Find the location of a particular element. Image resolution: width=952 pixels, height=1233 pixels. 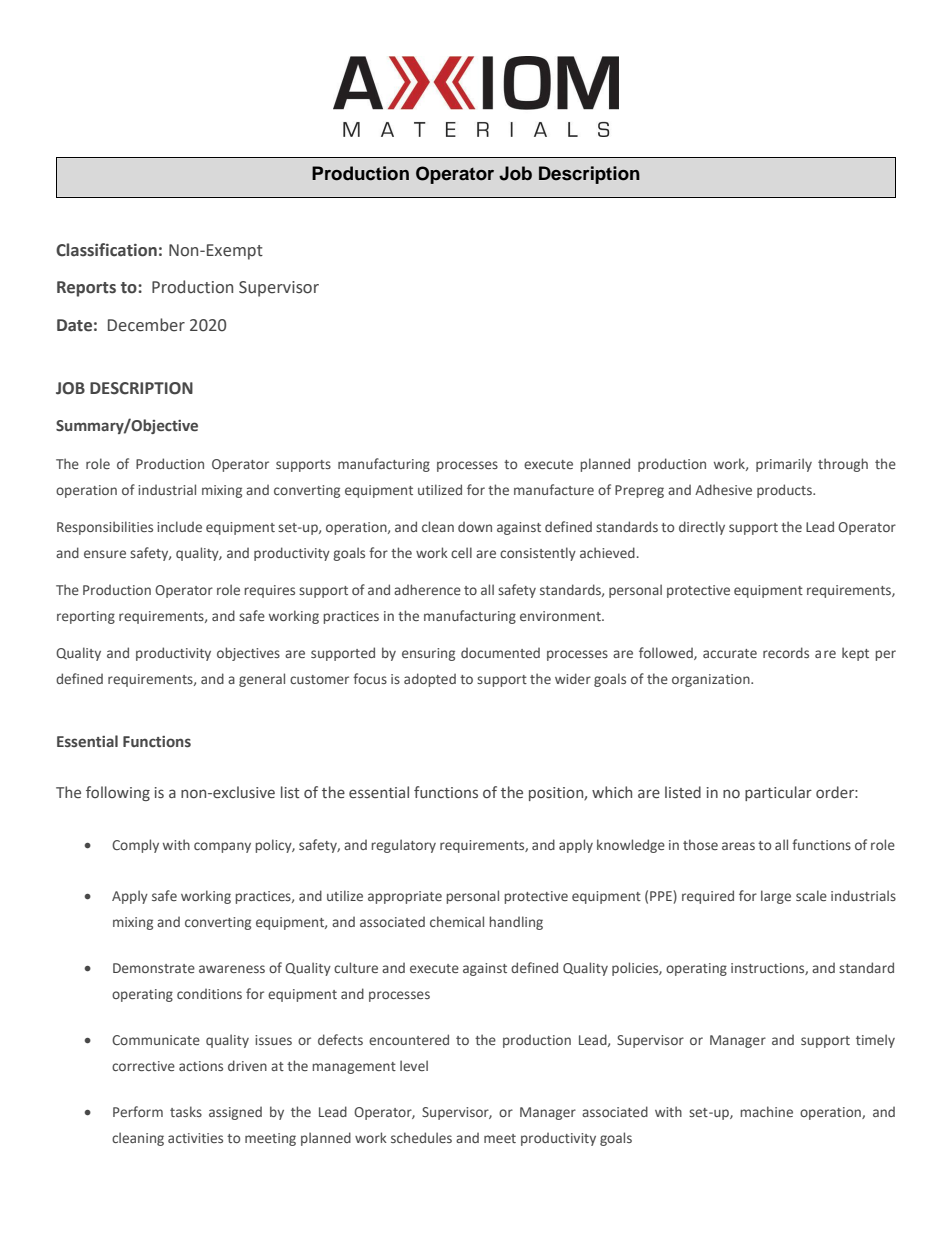

primarily is located at coordinates (784, 465).
